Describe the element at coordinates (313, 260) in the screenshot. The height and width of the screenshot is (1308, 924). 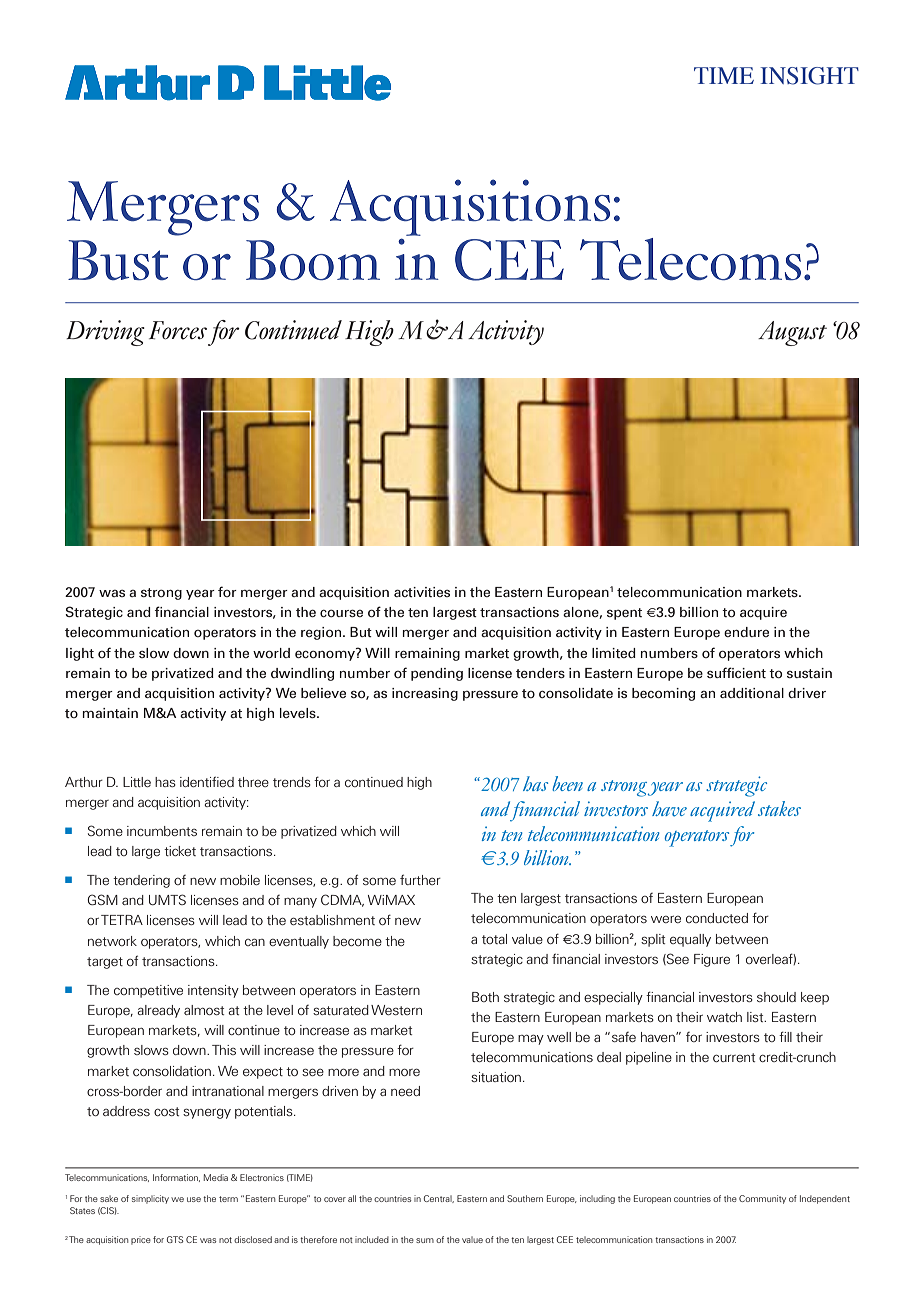
I see `Boom` at that location.
